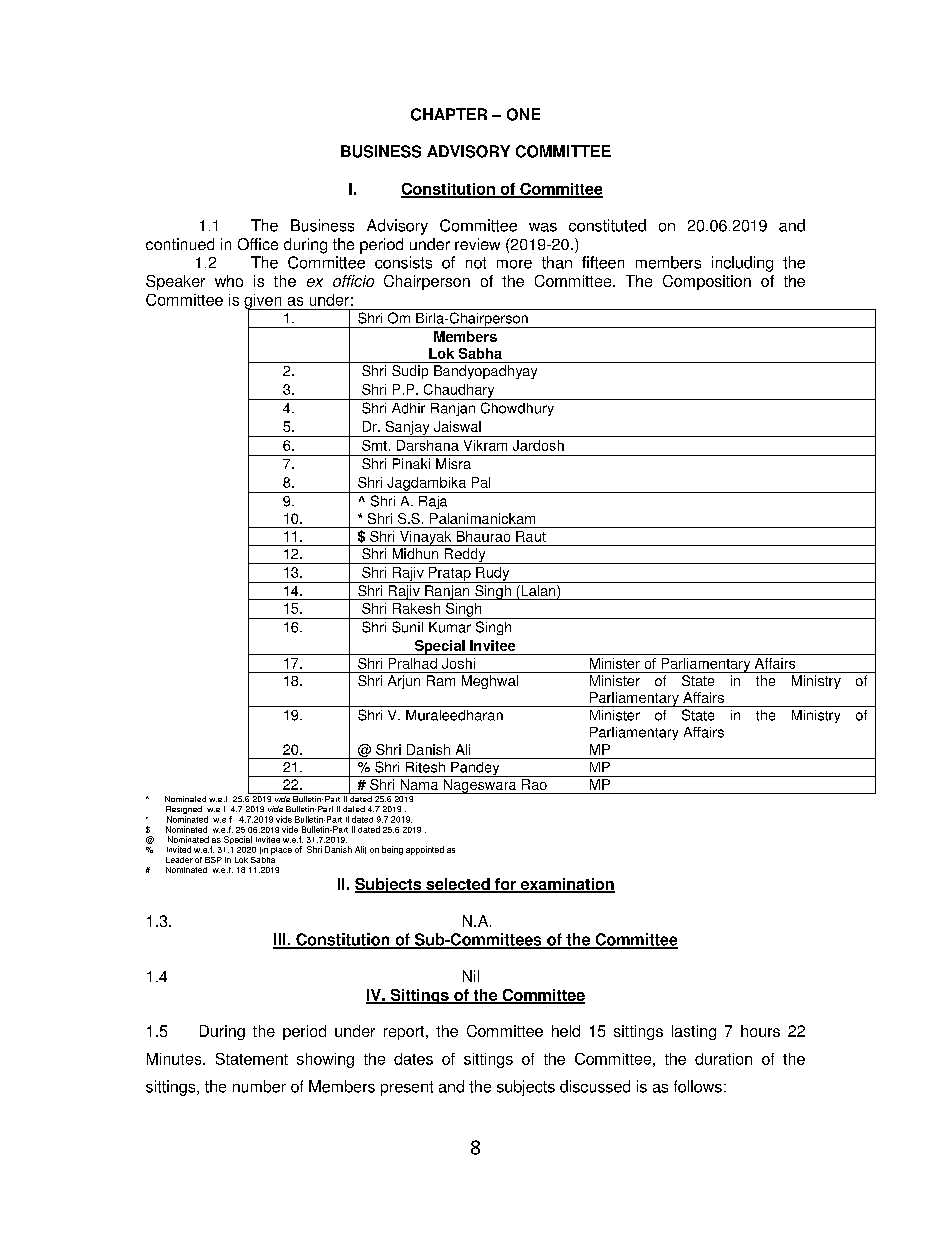  I want to click on number, so click(259, 1086).
